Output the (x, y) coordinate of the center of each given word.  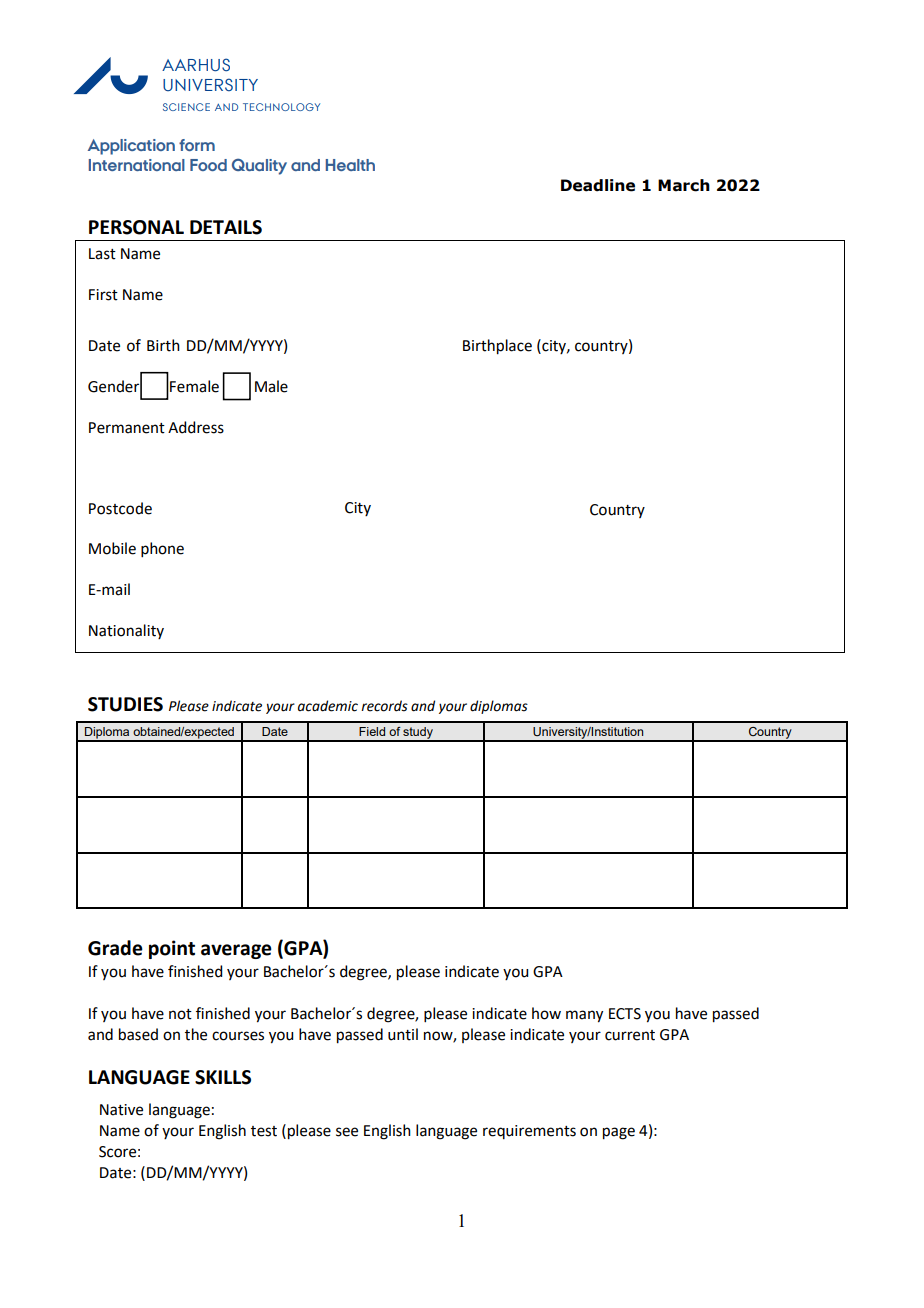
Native (121, 1110)
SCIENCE (186, 107)
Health (350, 165)
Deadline (598, 185)
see (347, 1132)
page (619, 1133)
